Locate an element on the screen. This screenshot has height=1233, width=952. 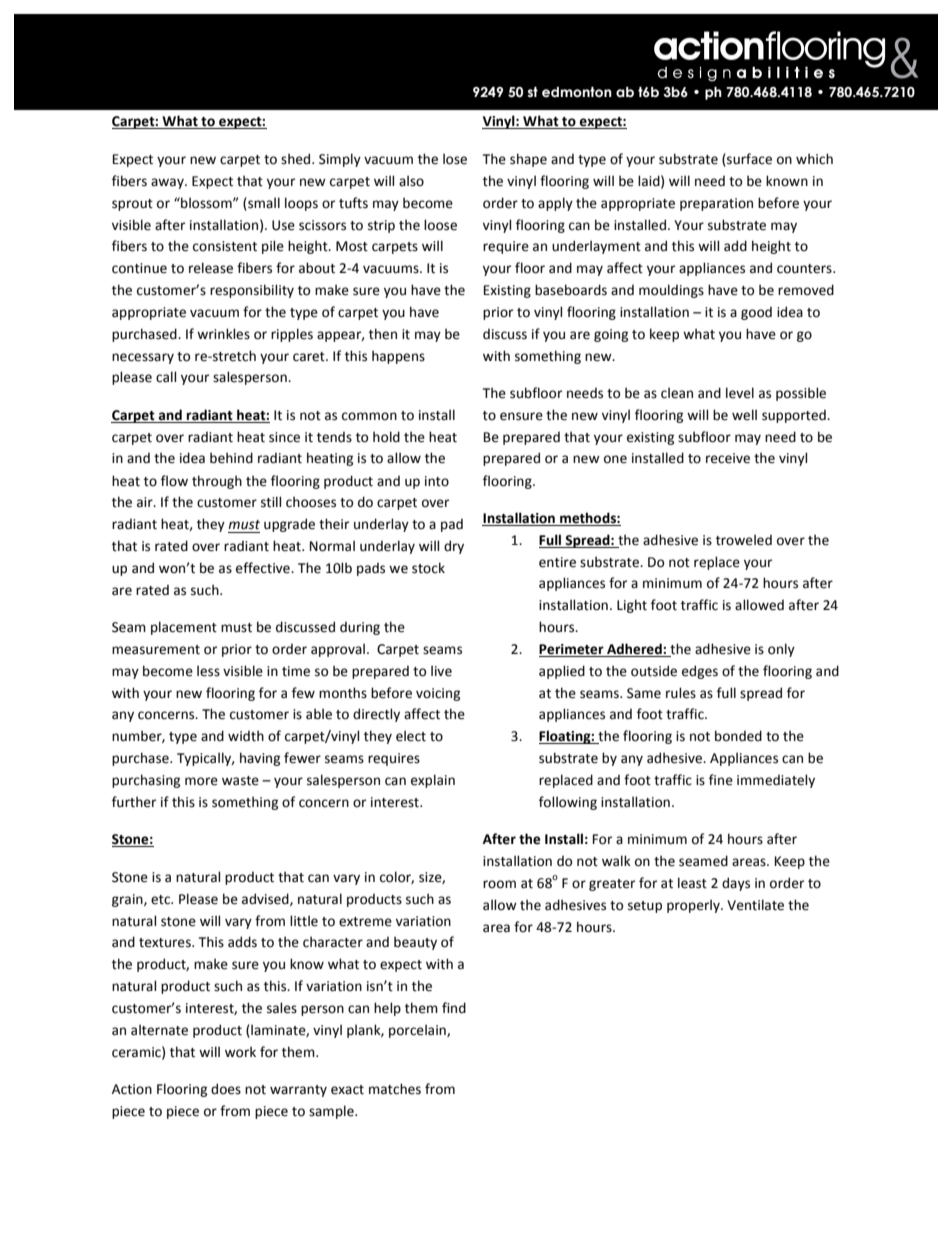
matches is located at coordinates (395, 1089).
